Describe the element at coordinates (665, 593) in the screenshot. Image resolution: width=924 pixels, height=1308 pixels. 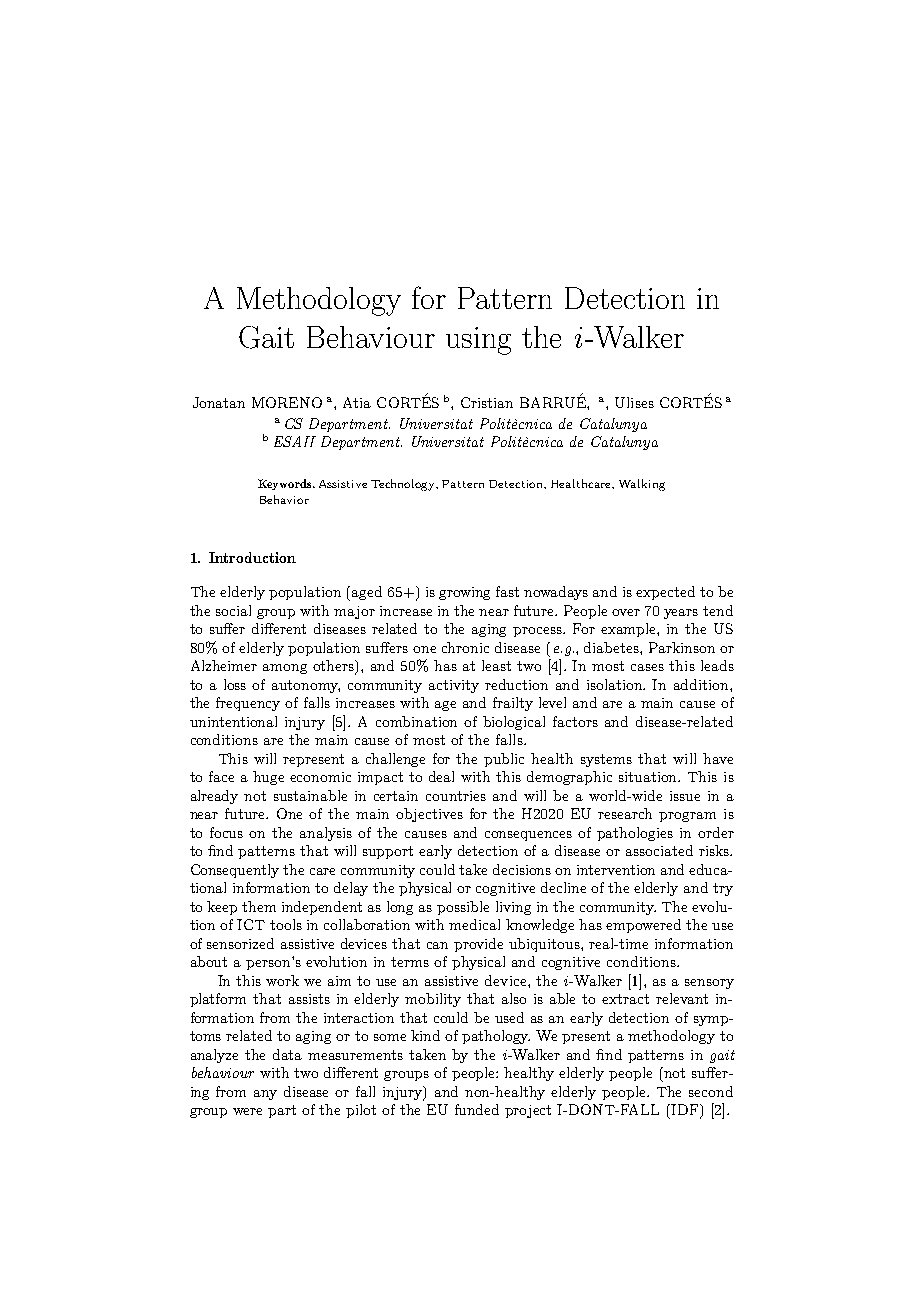
I see `expected` at that location.
